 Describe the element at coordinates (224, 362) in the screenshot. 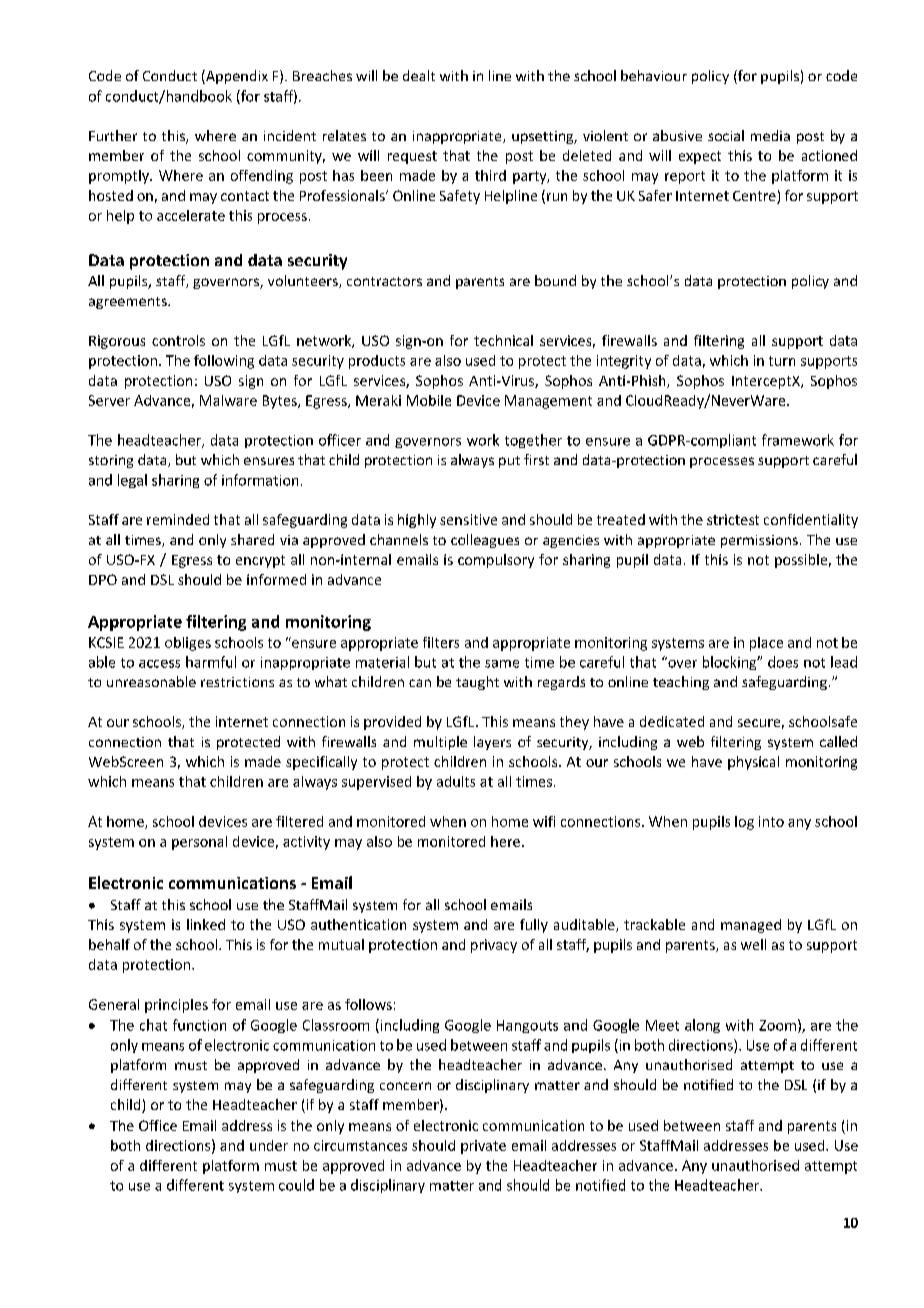

I see `following` at that location.
